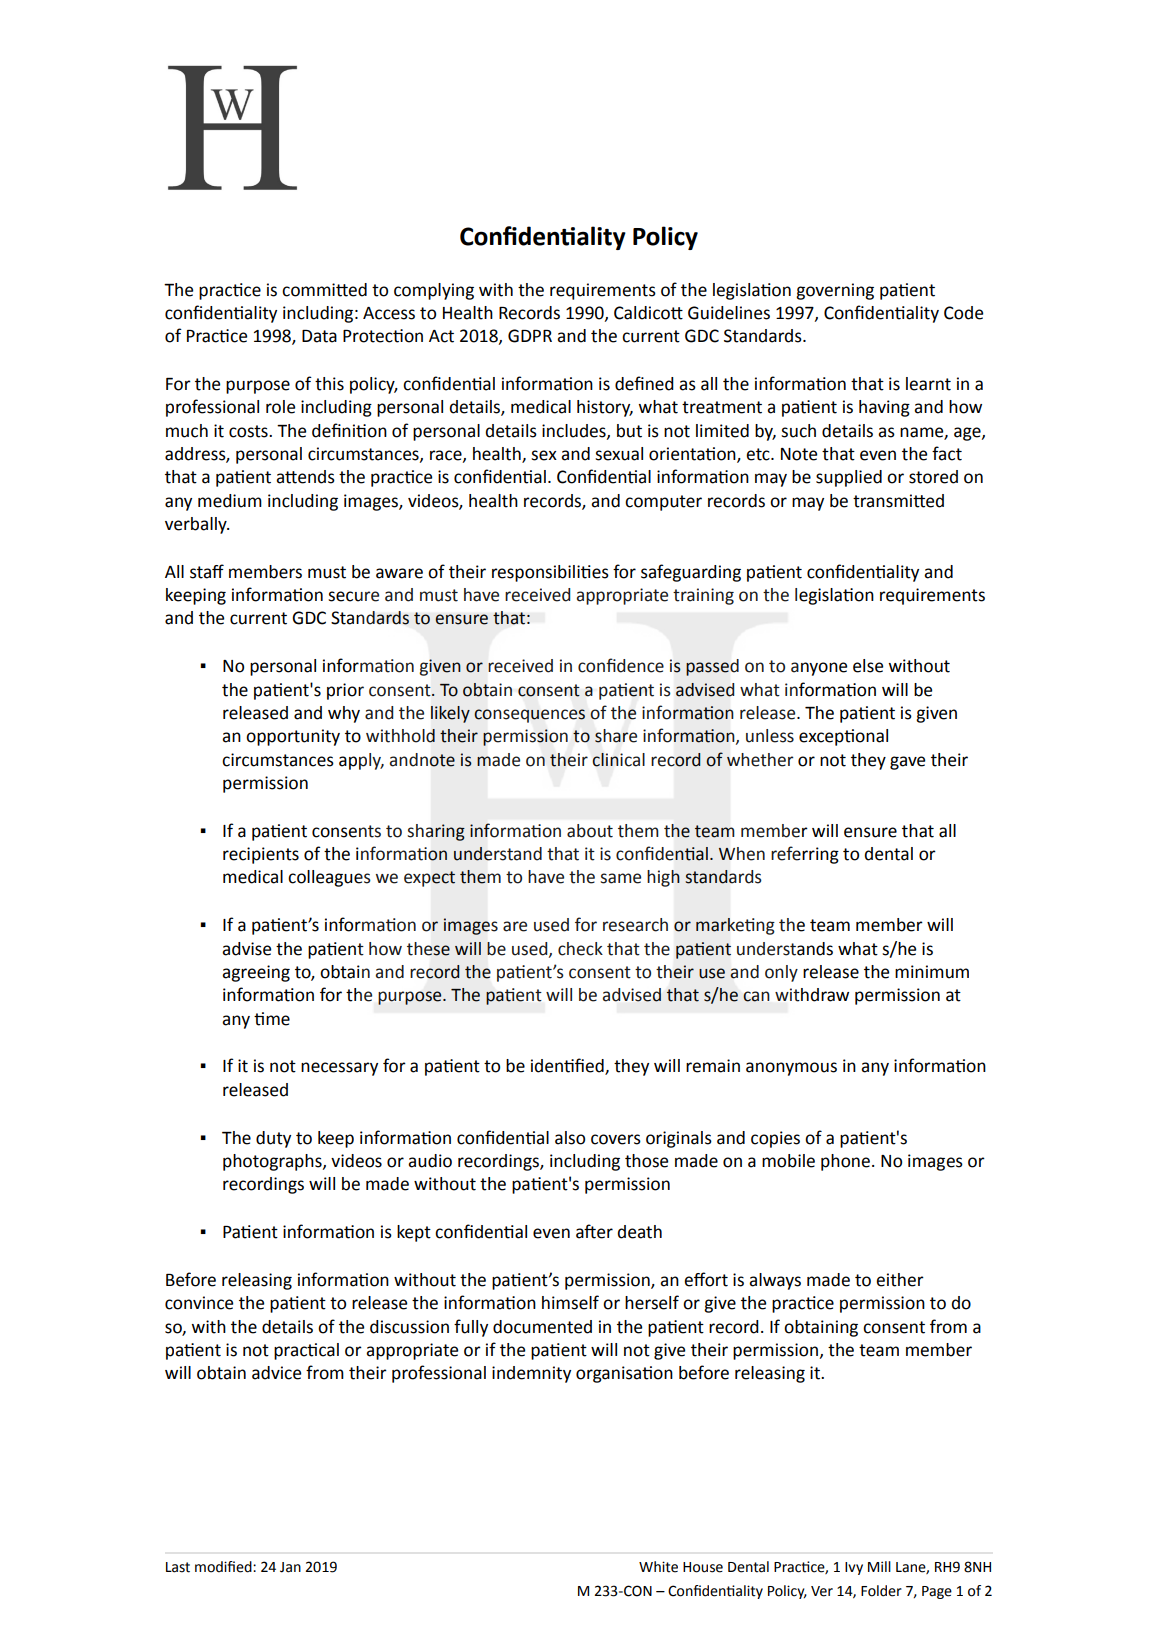  I want to click on about, so click(590, 831).
